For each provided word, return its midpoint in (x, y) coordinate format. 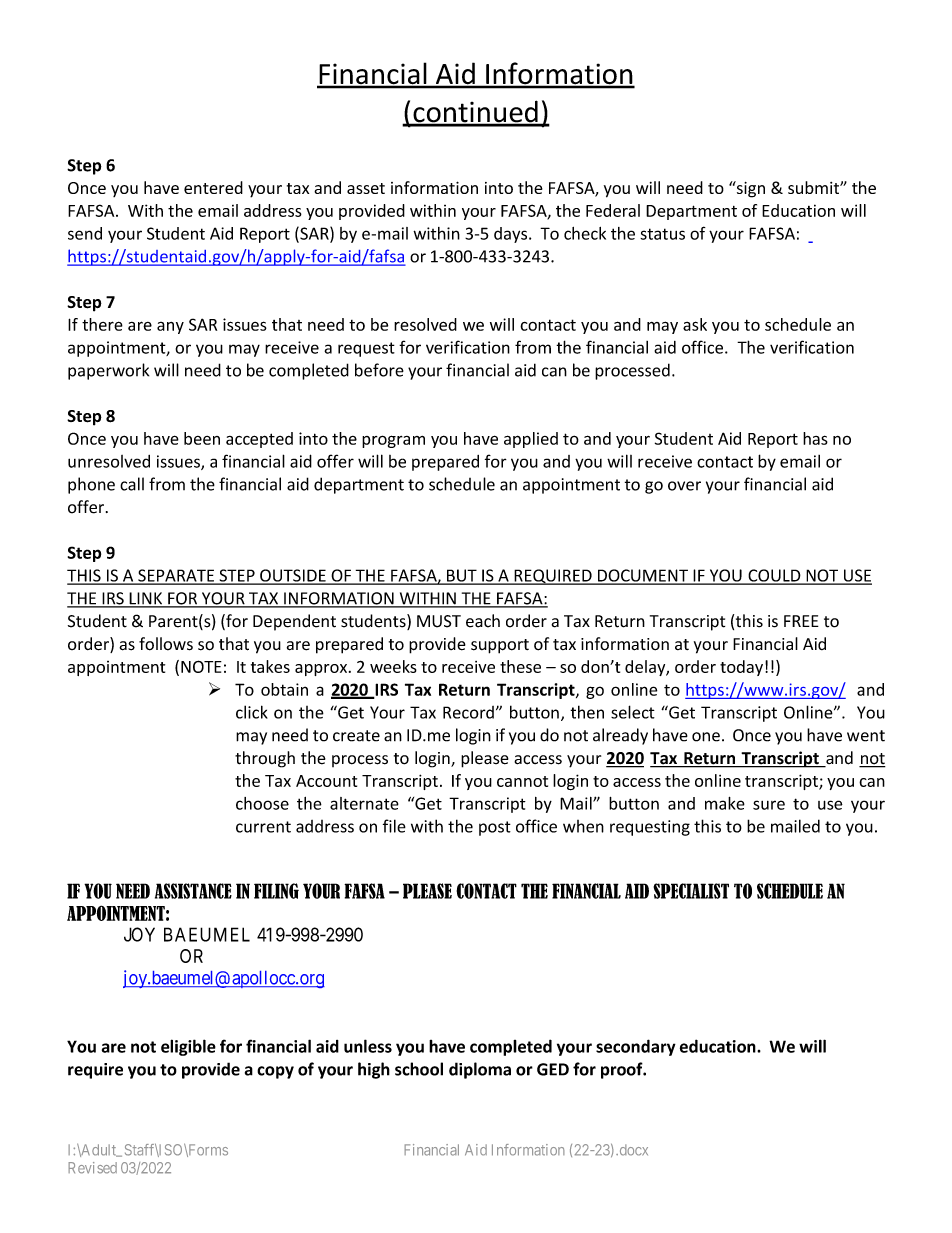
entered (213, 187)
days (512, 235)
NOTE (201, 666)
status (662, 234)
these (520, 666)
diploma (480, 1070)
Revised (92, 1168)
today (741, 668)
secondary (636, 1047)
